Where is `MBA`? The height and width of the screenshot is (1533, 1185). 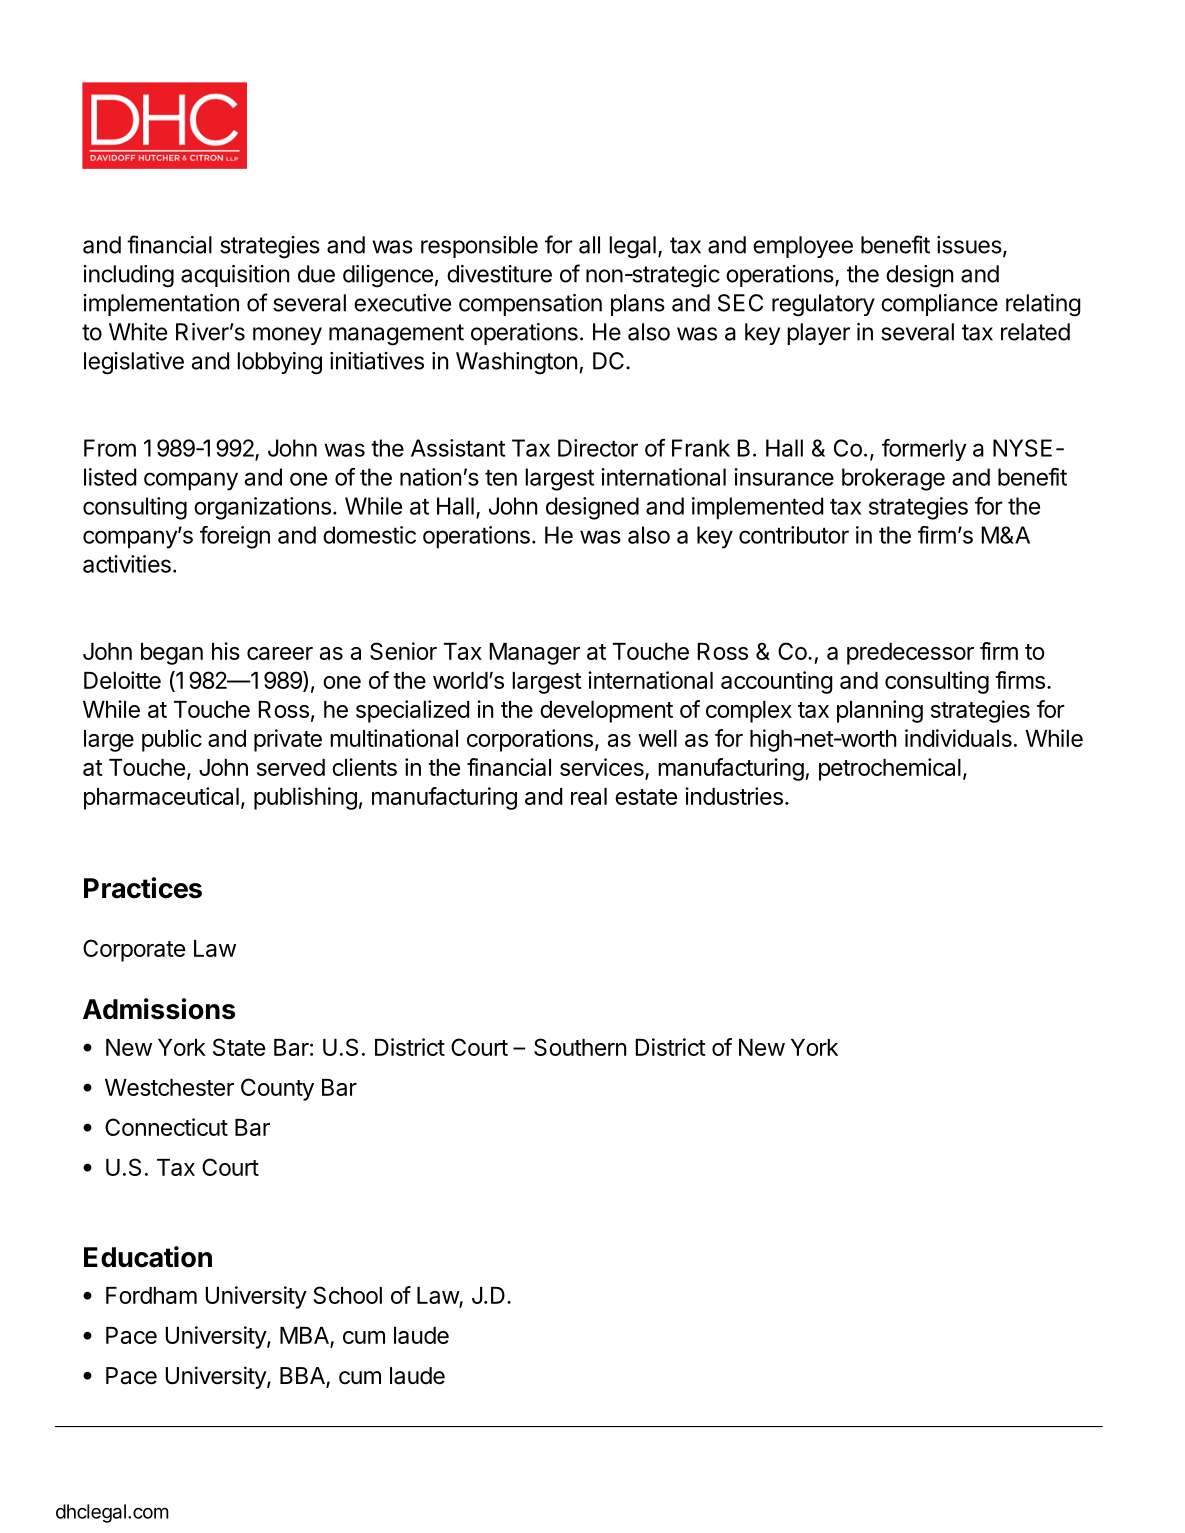 MBA is located at coordinates (304, 1335).
